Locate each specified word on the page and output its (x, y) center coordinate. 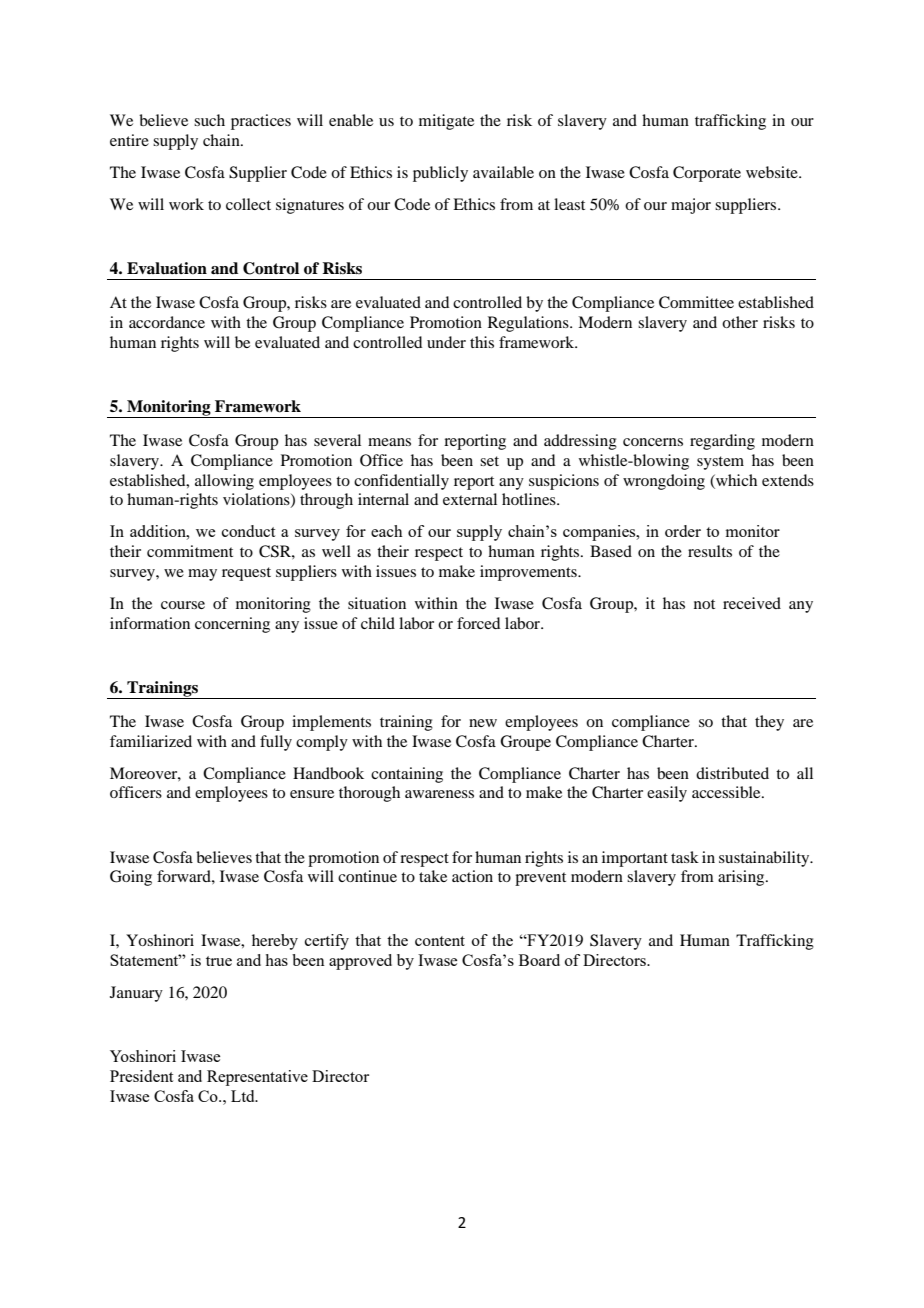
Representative (257, 1078)
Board (539, 960)
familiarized (151, 741)
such (209, 120)
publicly (440, 174)
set (489, 461)
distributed (732, 773)
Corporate (707, 174)
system (720, 463)
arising (742, 878)
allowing (224, 482)
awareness (439, 794)
